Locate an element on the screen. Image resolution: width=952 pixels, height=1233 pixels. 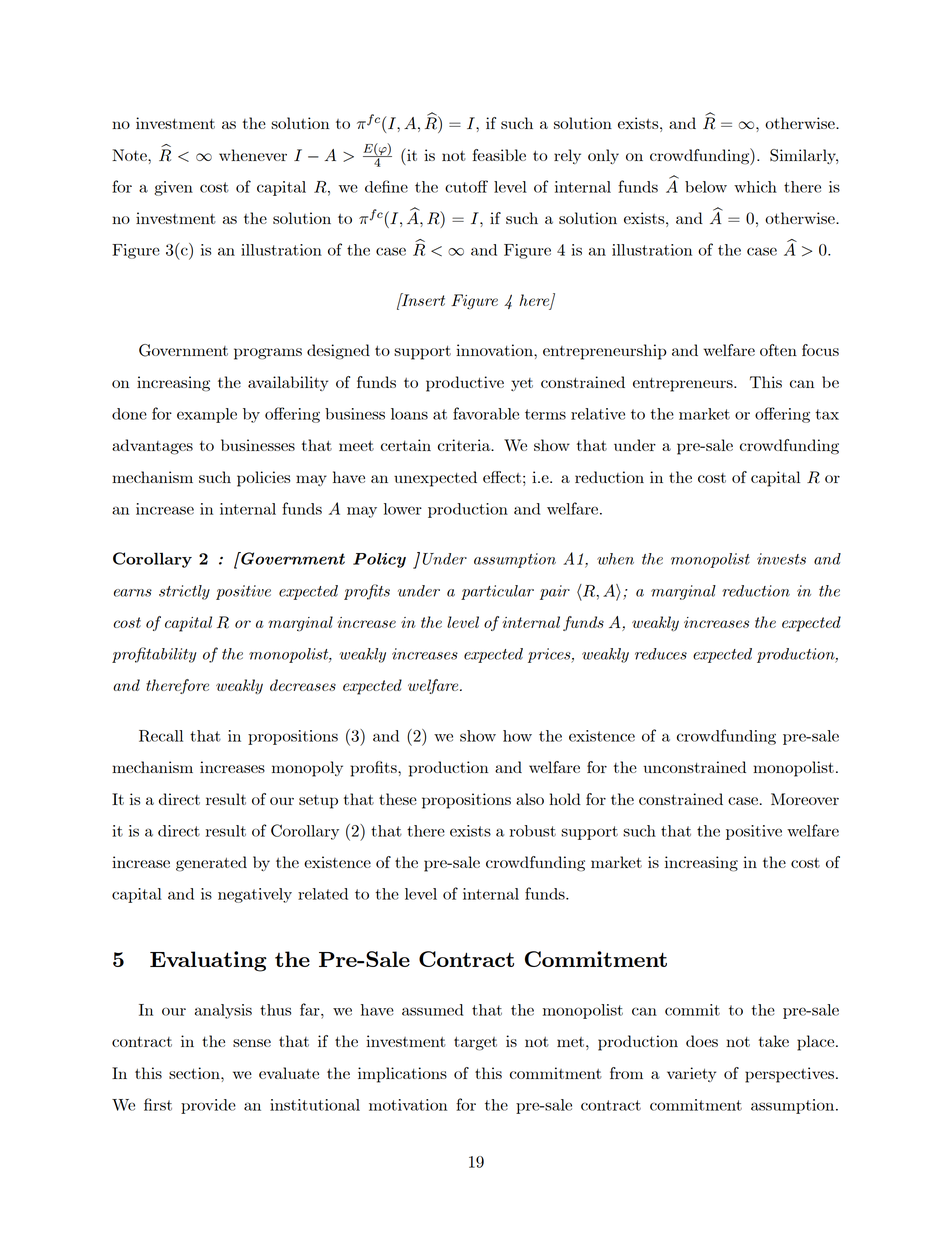
particular is located at coordinates (497, 592).
